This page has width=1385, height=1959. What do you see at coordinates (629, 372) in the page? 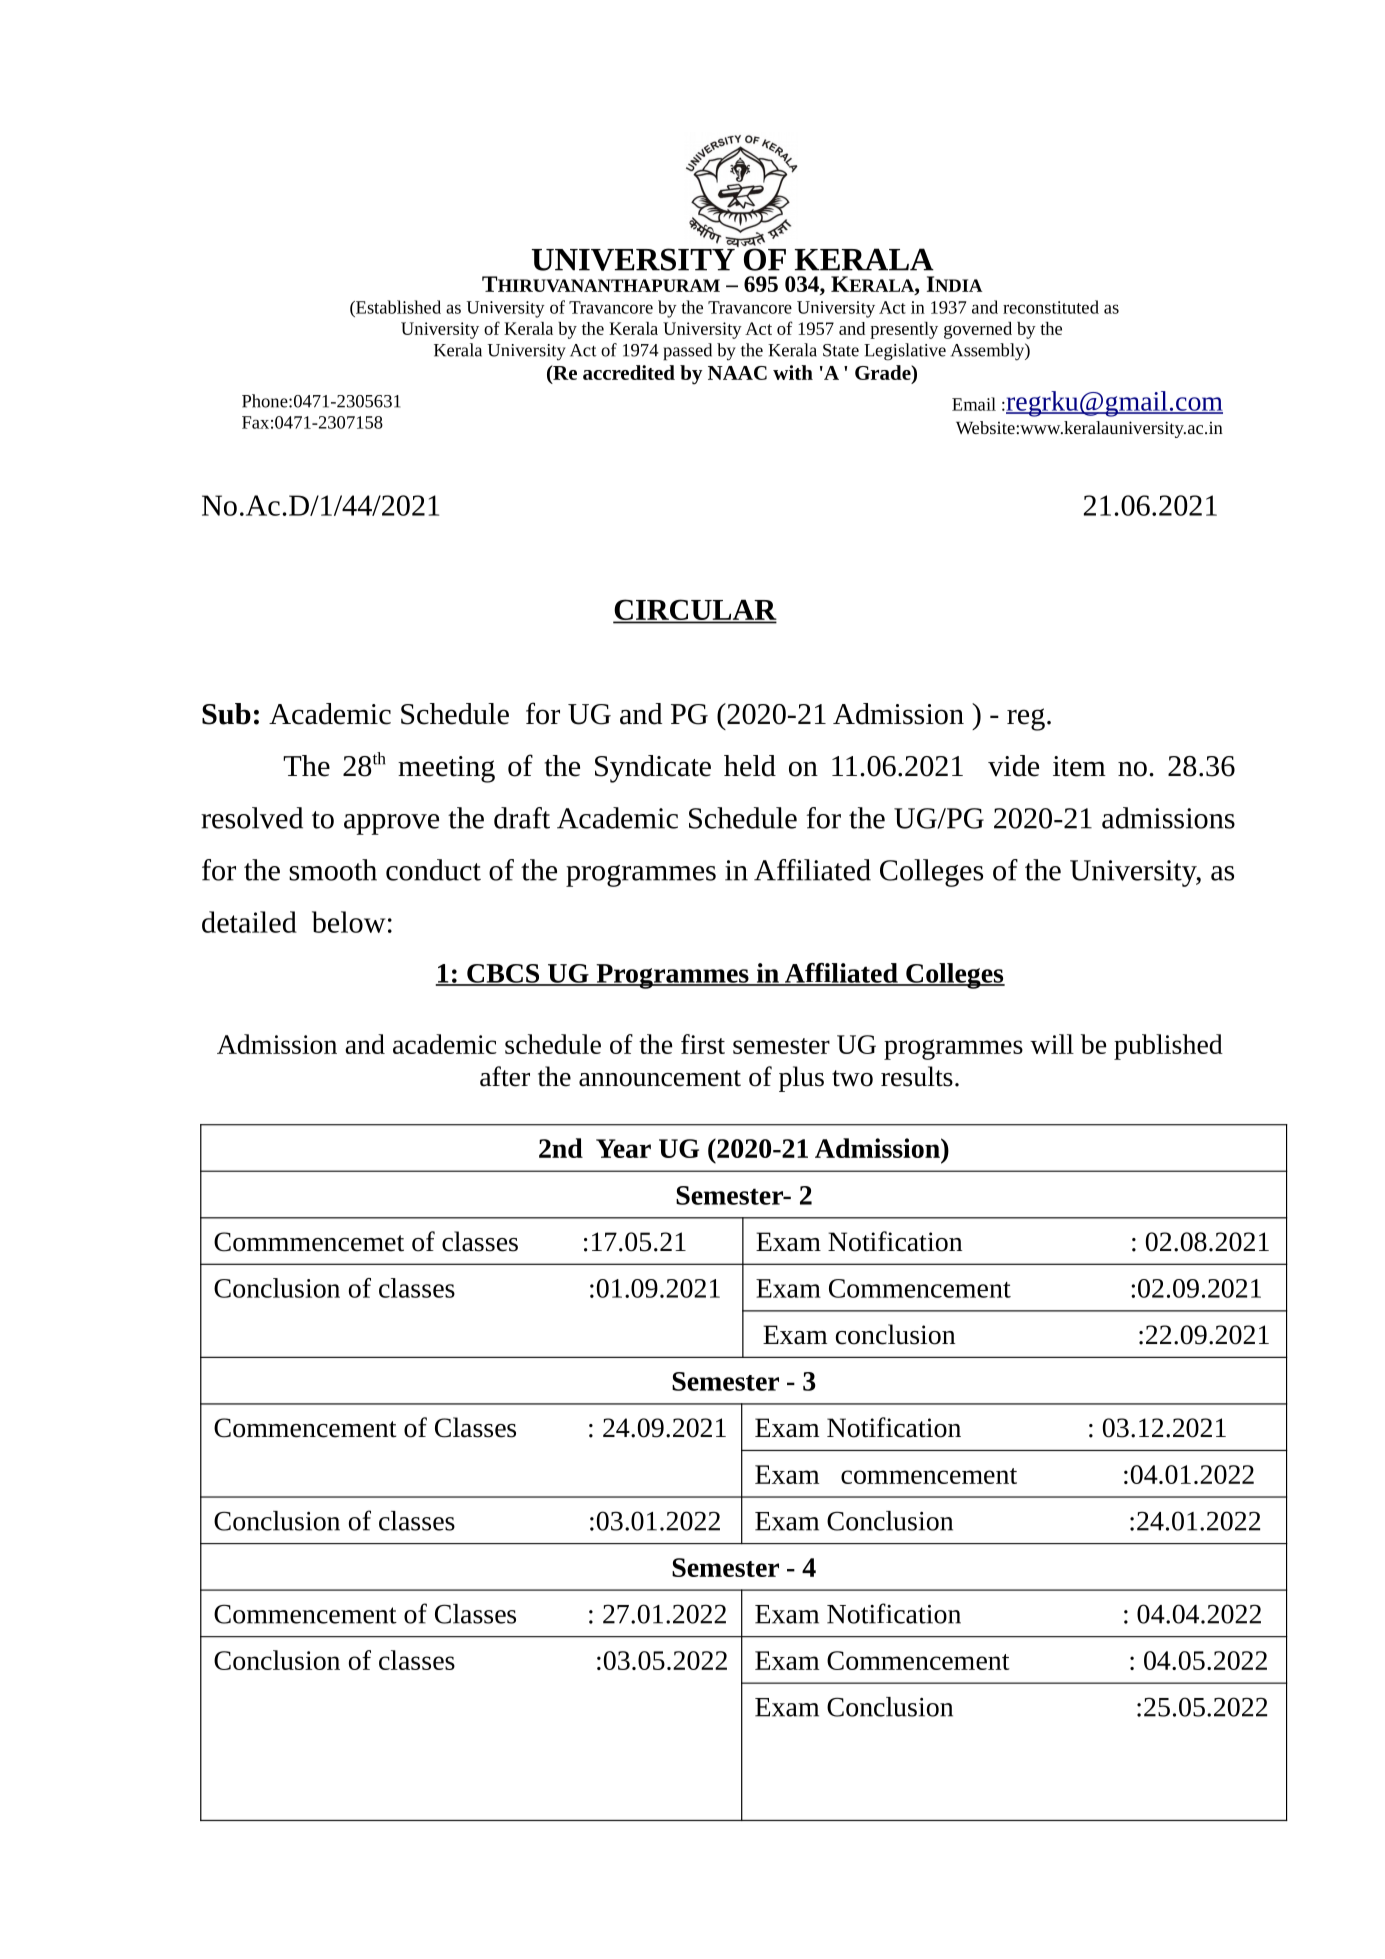
I see `accredited` at bounding box center [629, 372].
